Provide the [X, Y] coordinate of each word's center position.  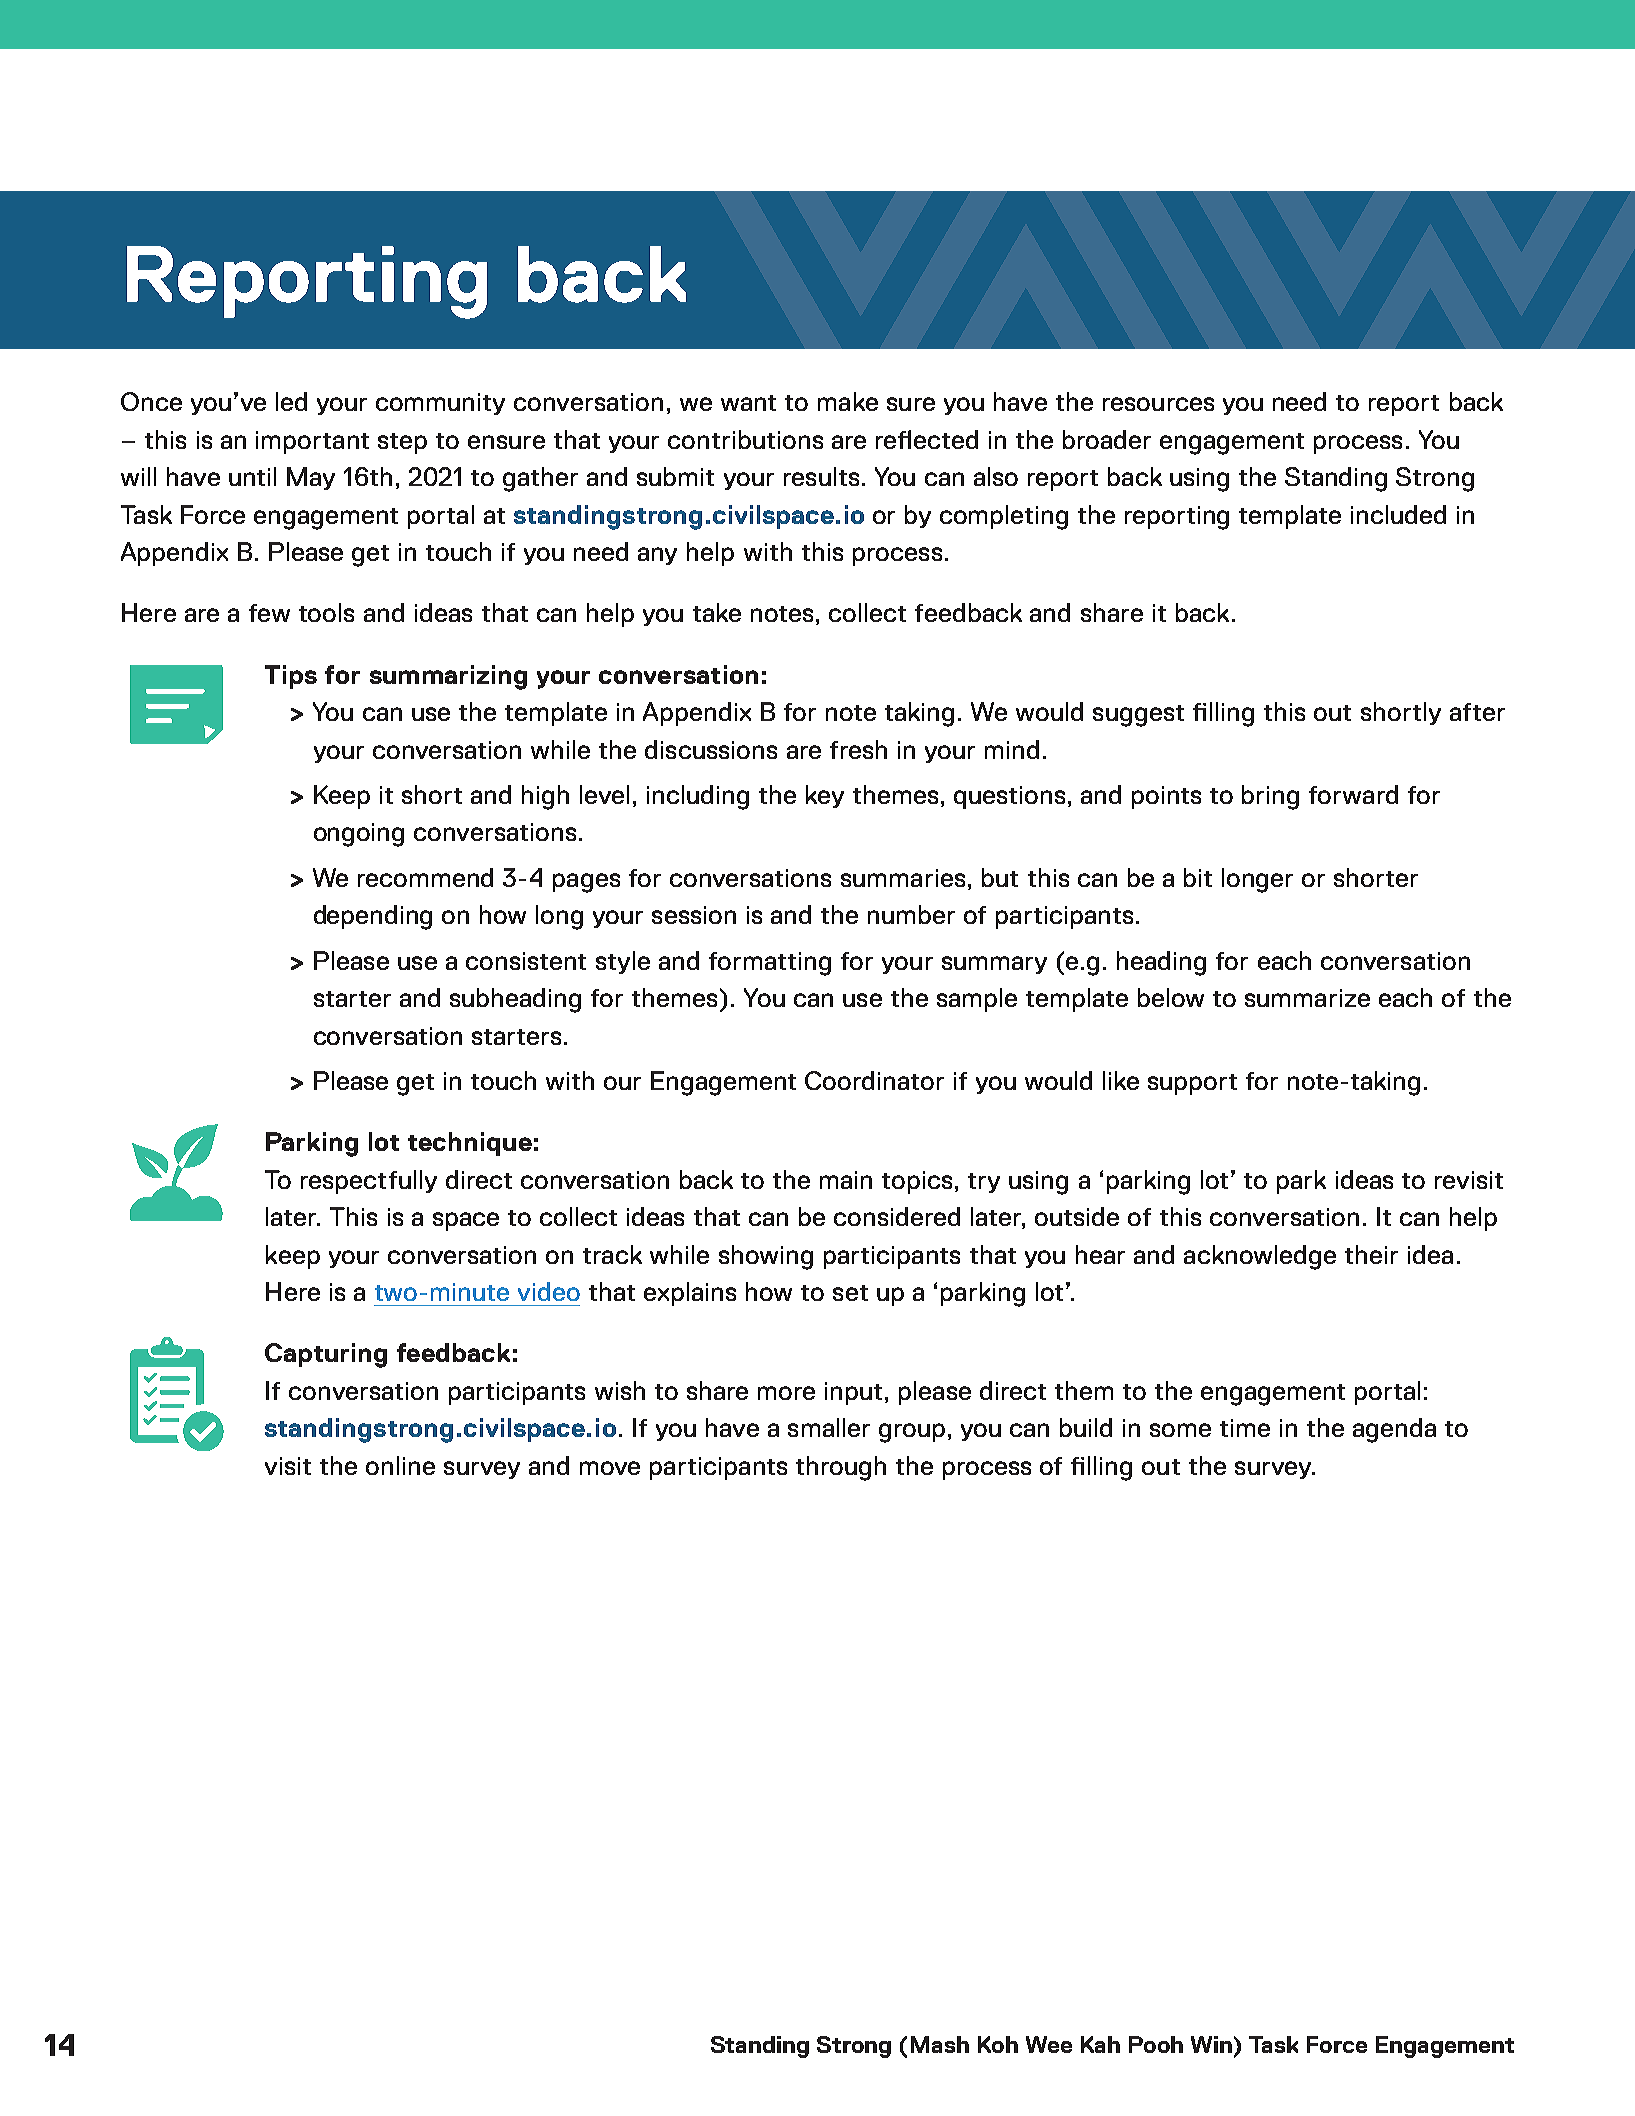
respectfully [369, 1182]
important [312, 442]
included [1398, 514]
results [821, 476]
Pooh [1156, 2044]
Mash [940, 2044]
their [1371, 1254]
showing [766, 1257]
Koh [998, 2044]
